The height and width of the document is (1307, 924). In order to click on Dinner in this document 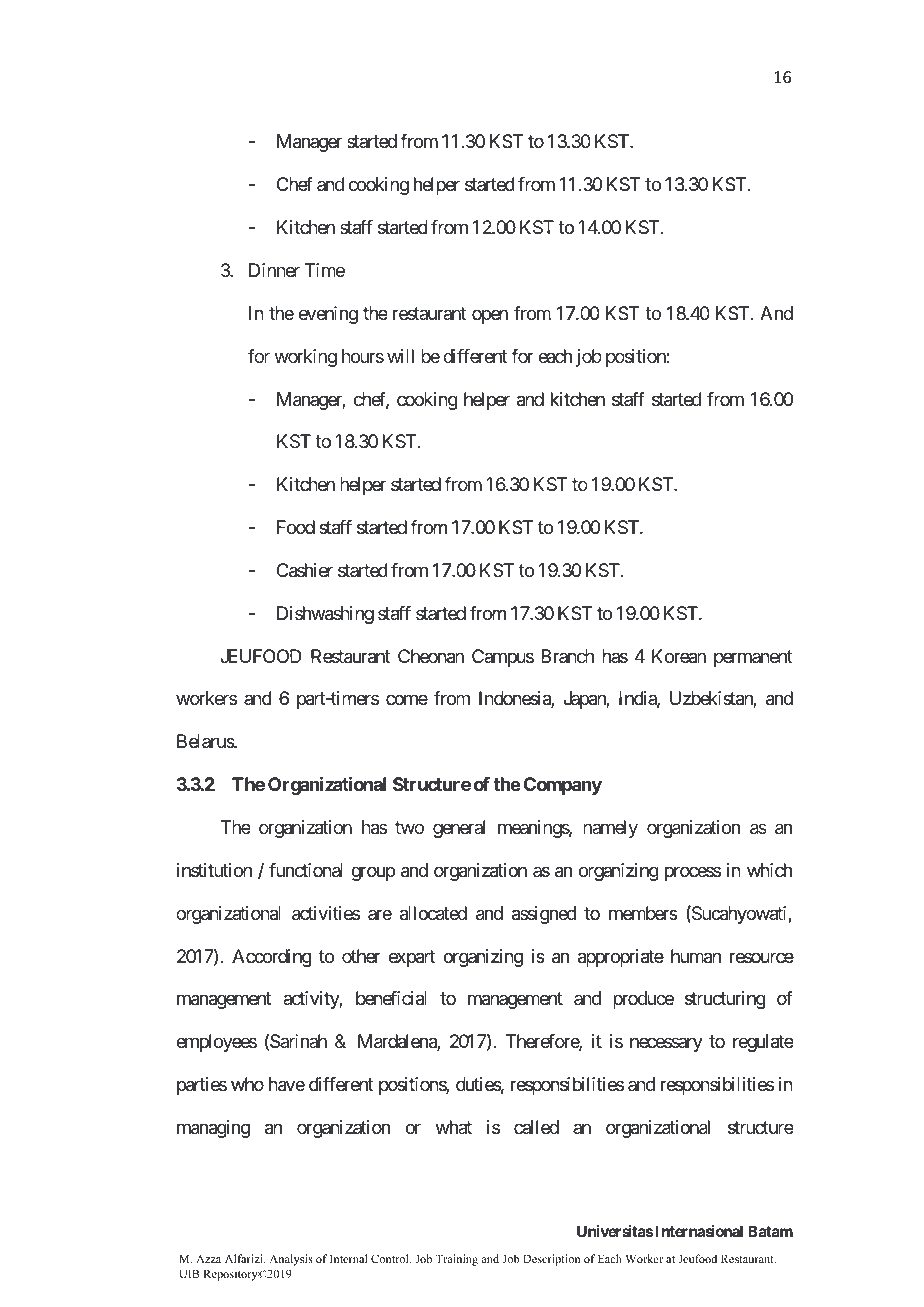, I will do `click(274, 270)`.
